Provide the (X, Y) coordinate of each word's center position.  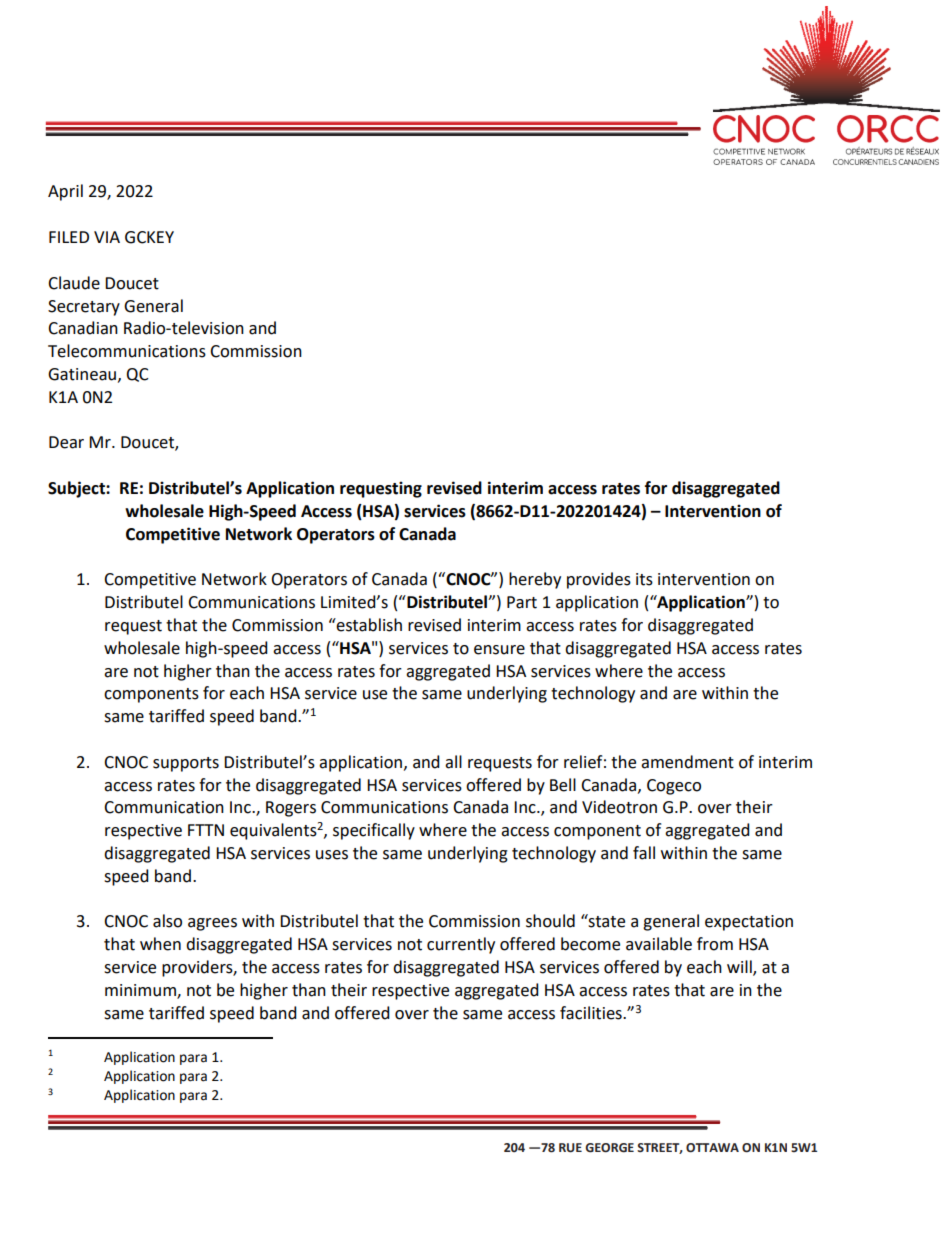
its (644, 579)
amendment (687, 762)
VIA (107, 237)
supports (186, 764)
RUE (570, 1148)
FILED (69, 237)
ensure (499, 650)
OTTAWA (712, 1148)
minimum (141, 991)
